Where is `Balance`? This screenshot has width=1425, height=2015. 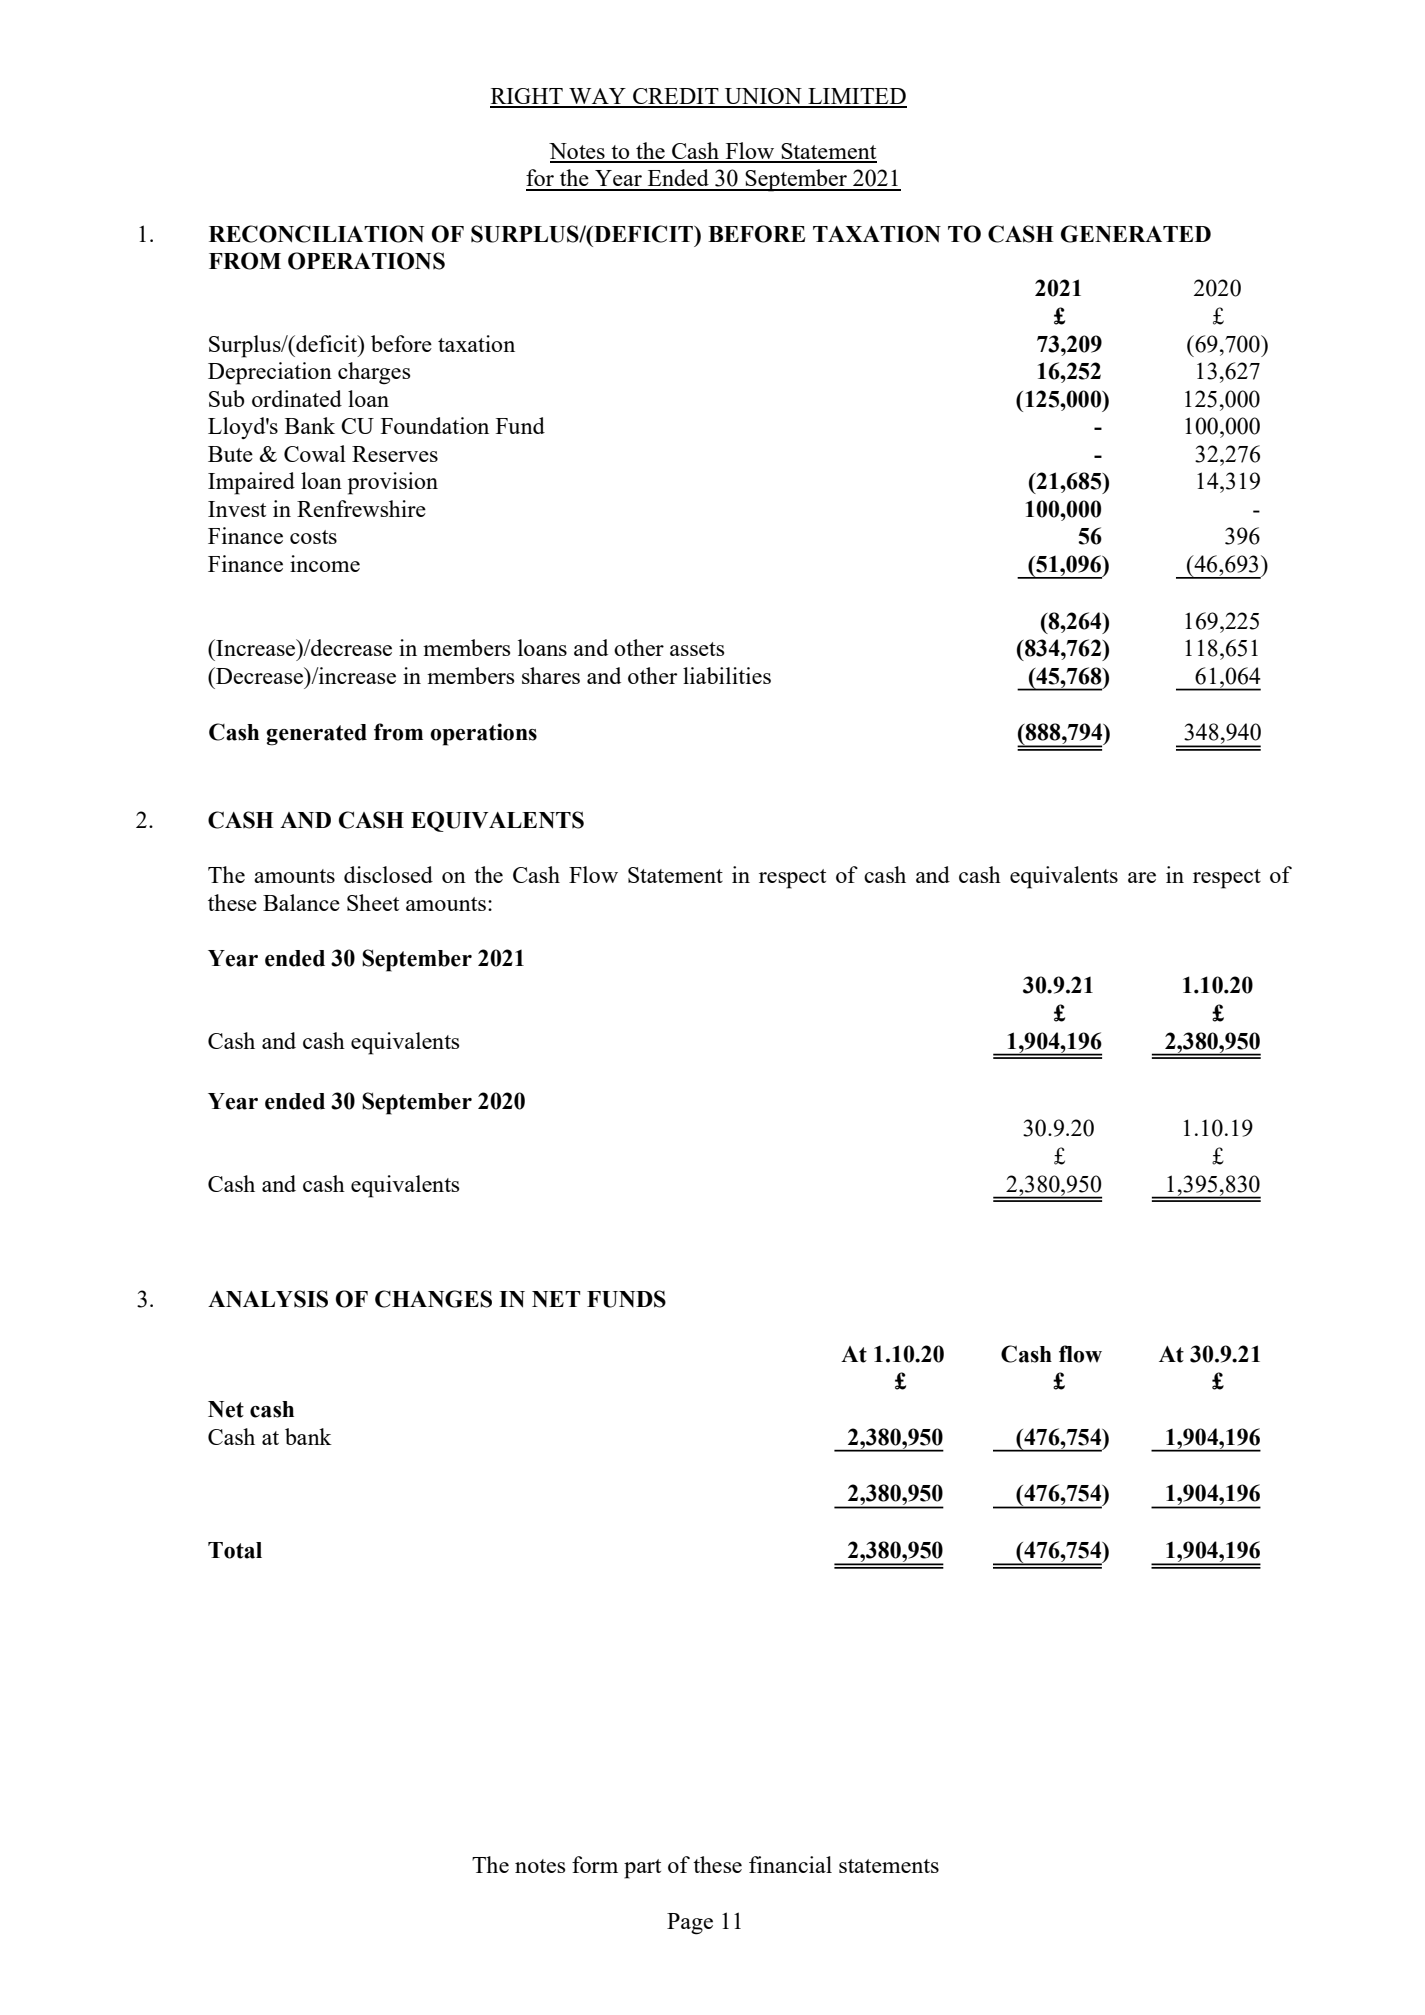 Balance is located at coordinates (301, 902).
